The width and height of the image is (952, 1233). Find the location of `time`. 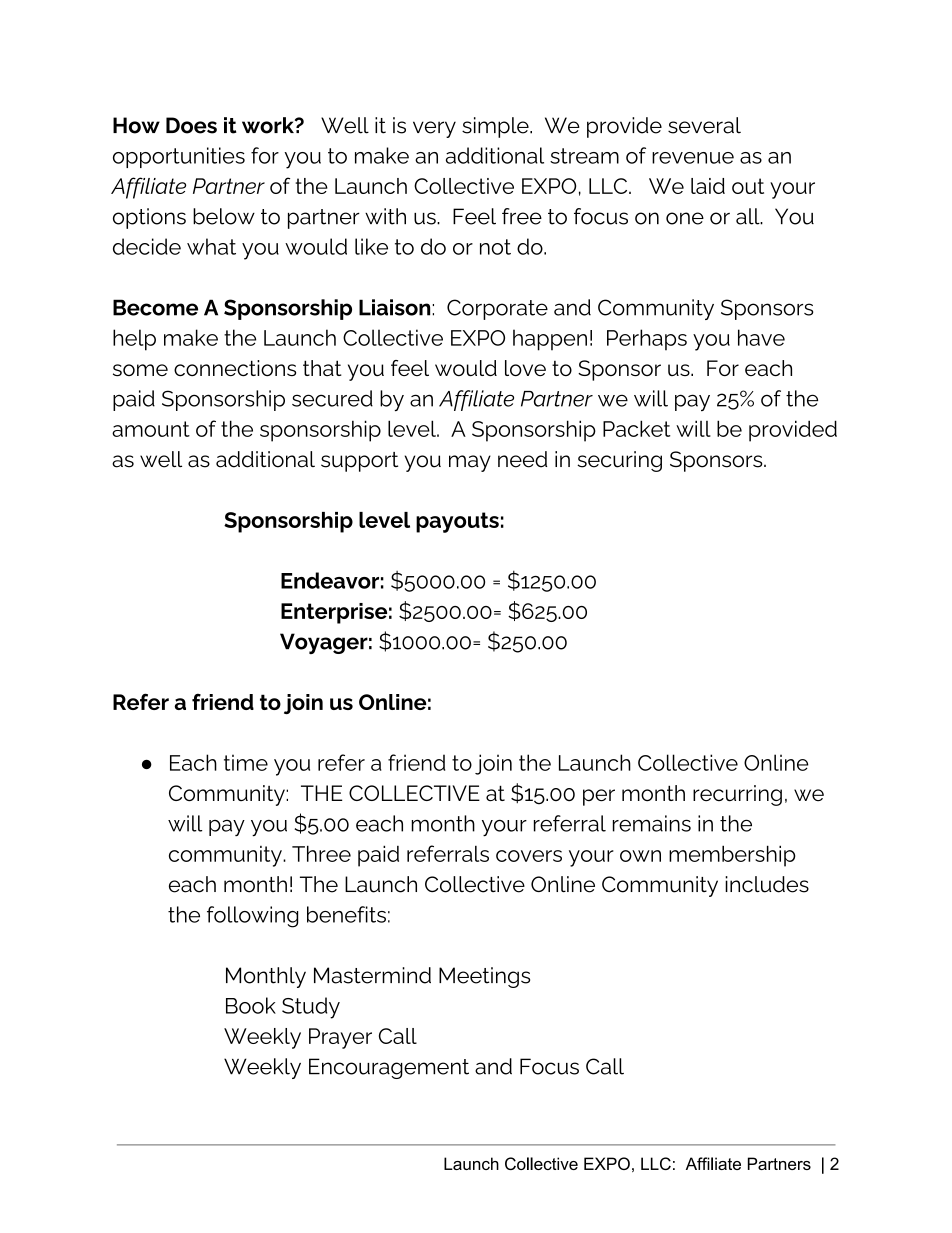

time is located at coordinates (246, 762).
